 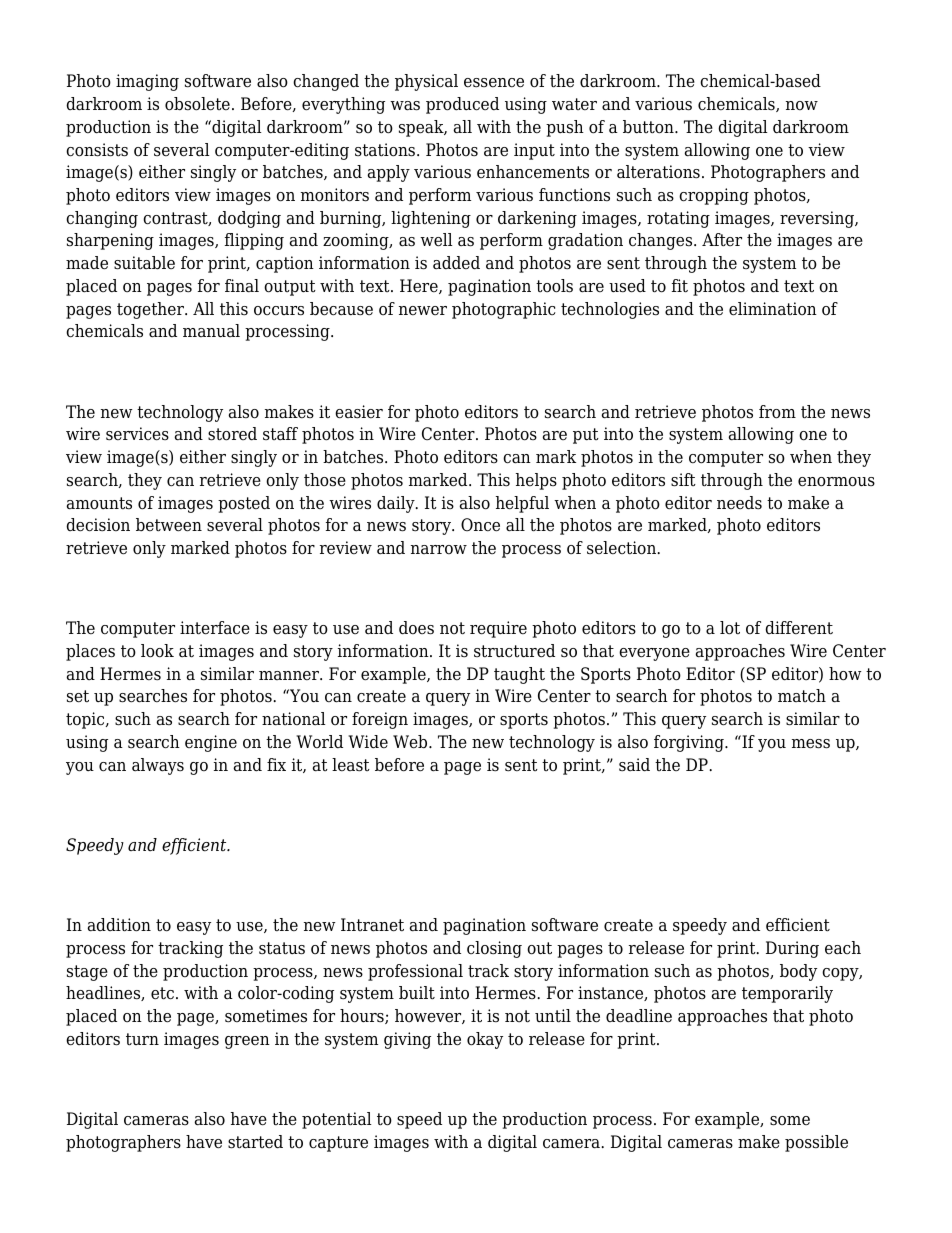 I want to click on produced, so click(x=462, y=105).
